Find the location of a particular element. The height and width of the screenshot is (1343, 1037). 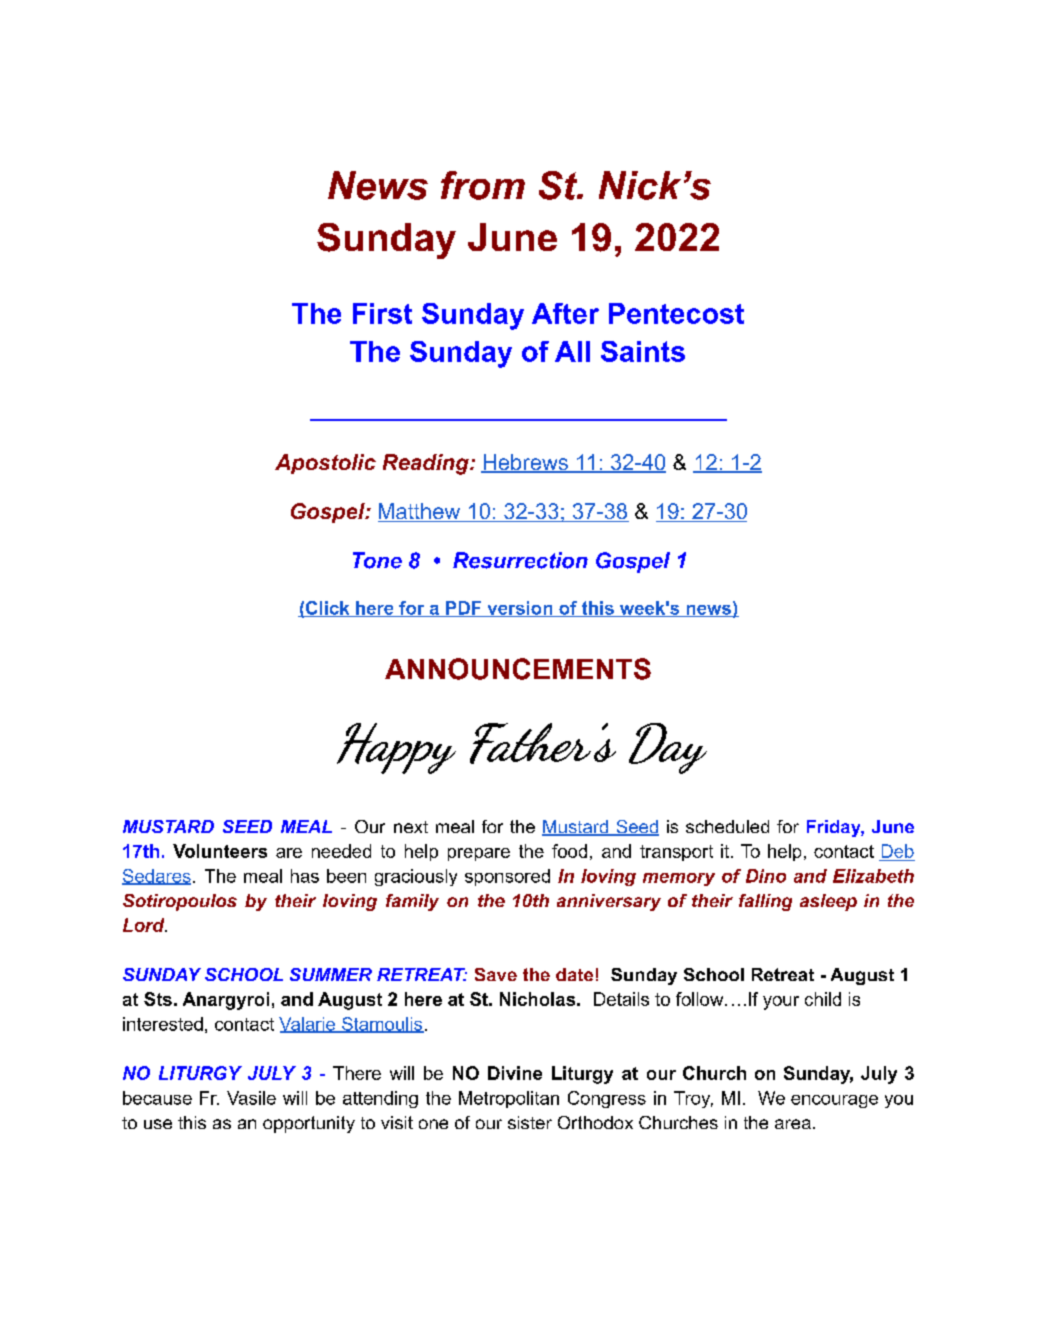

Metropolitan is located at coordinates (509, 1099).
